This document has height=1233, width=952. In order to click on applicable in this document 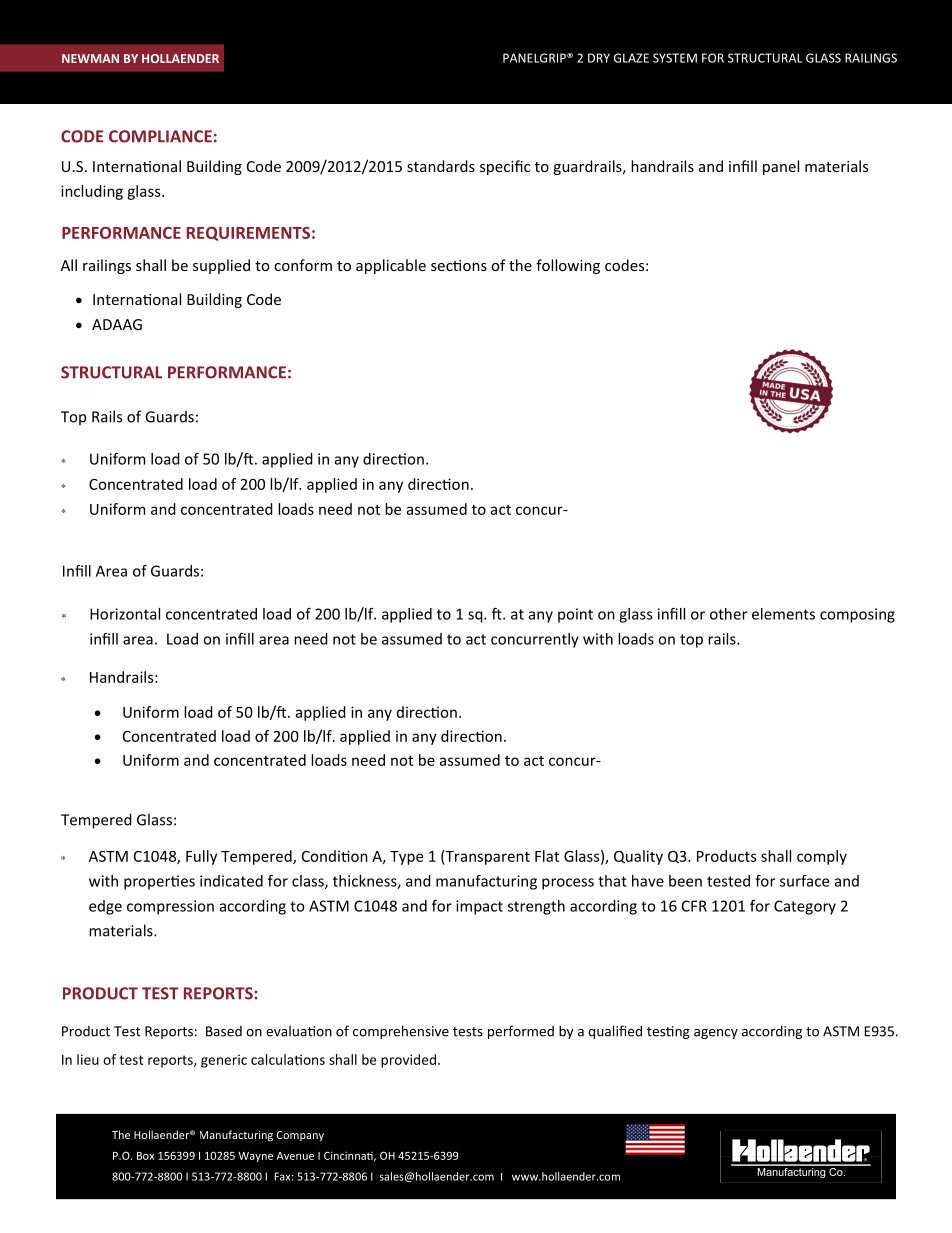, I will do `click(391, 266)`.
